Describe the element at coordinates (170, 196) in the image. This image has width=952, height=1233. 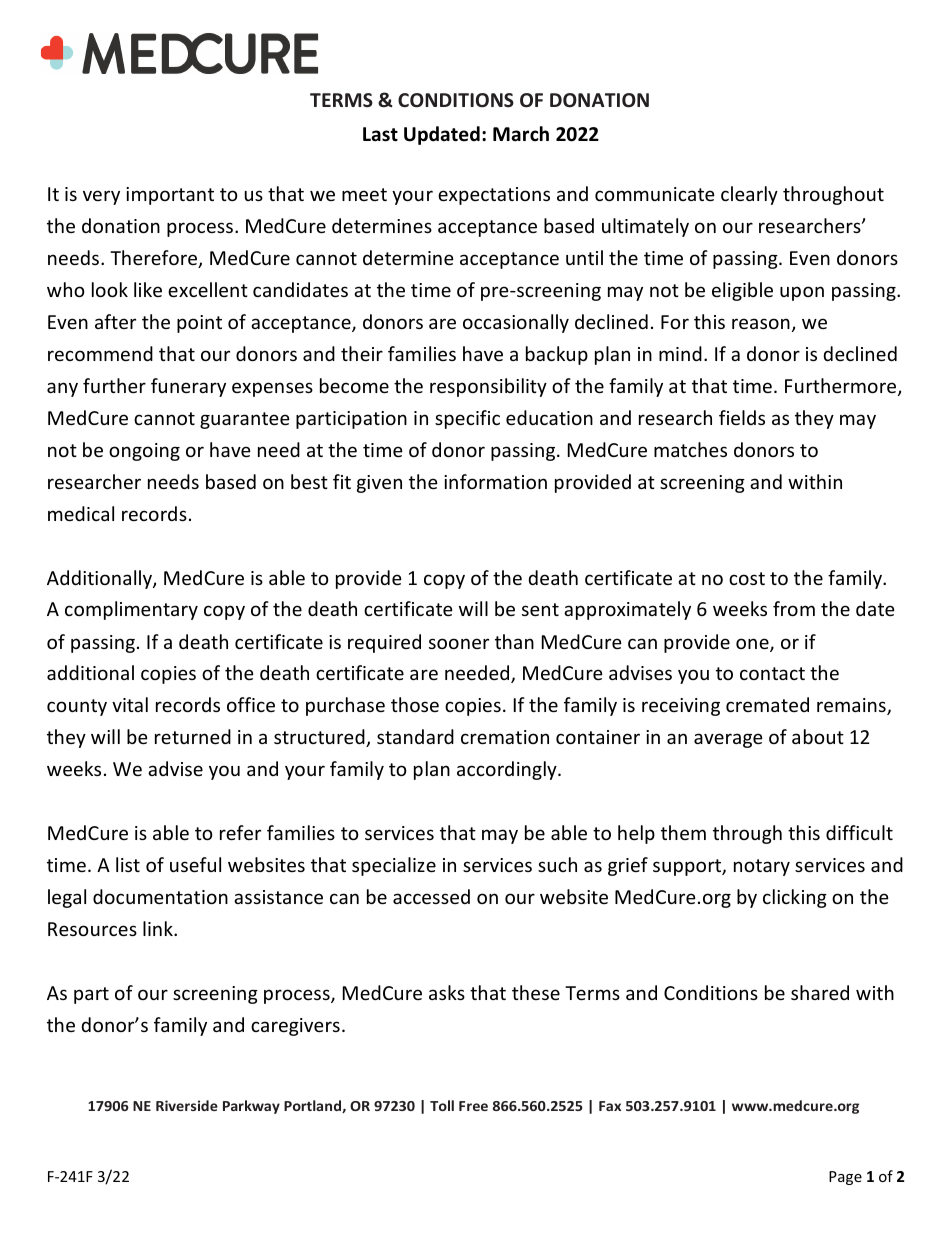
I see `important` at that location.
